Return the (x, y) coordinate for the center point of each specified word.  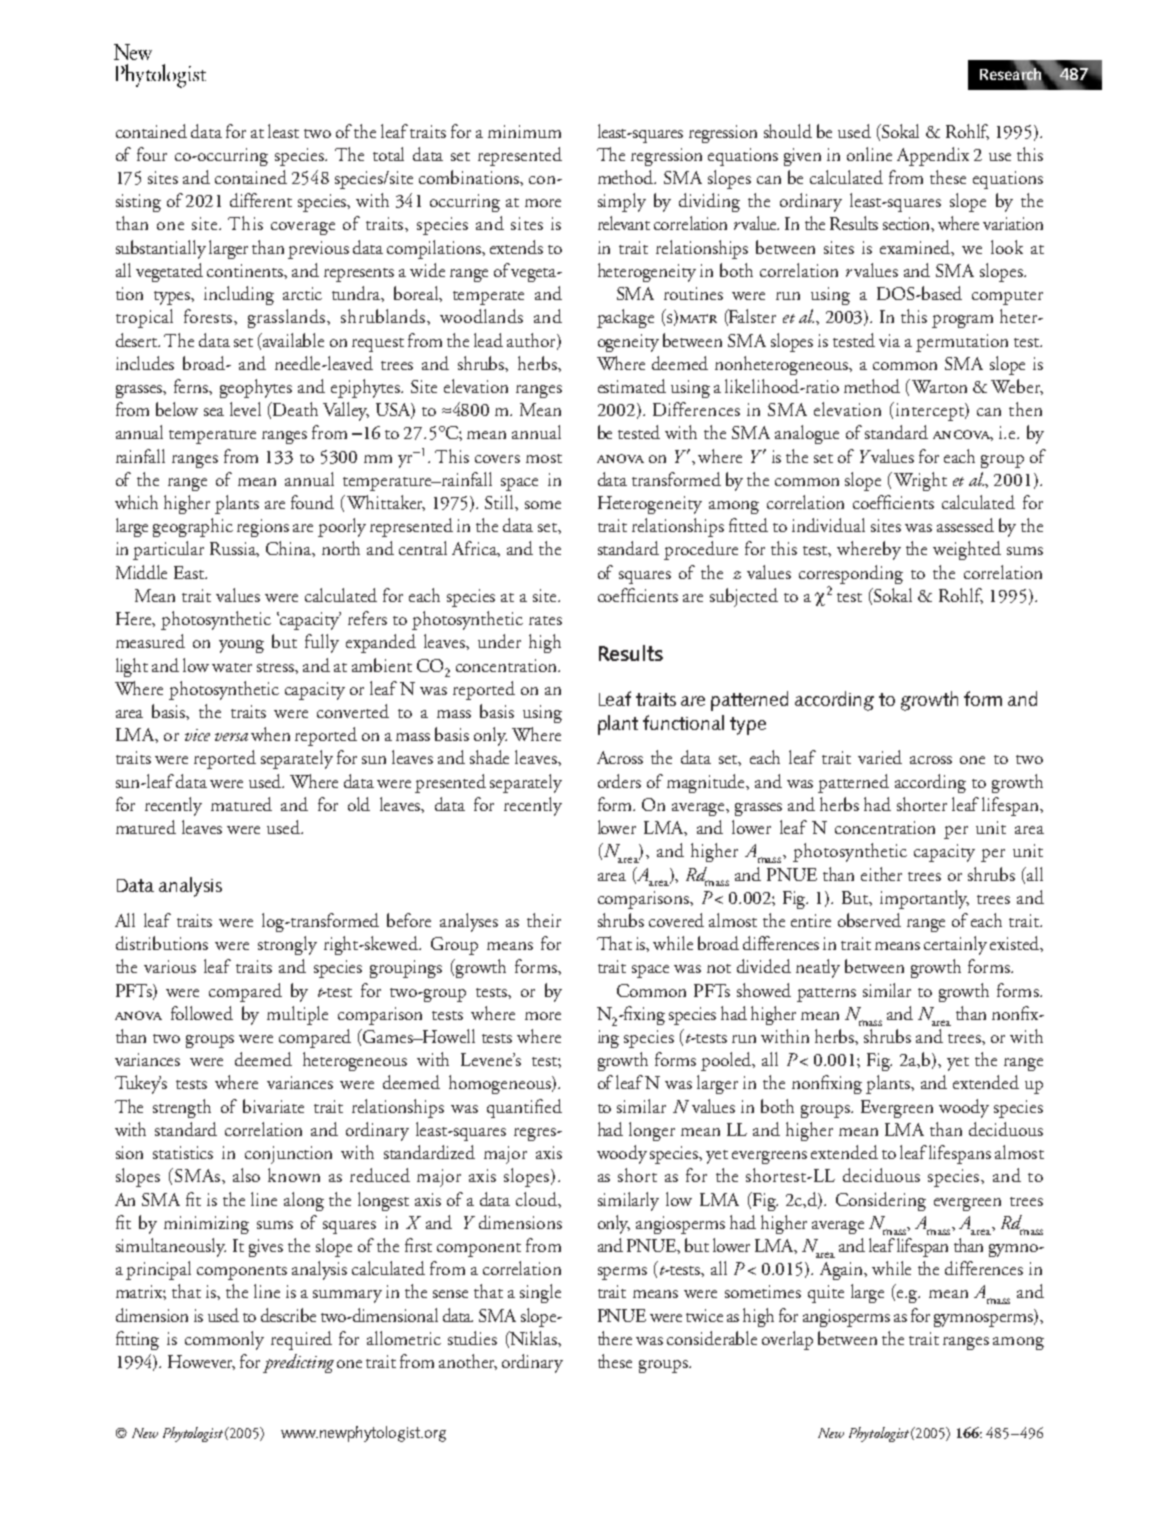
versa (231, 737)
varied (880, 757)
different (261, 200)
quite (826, 1294)
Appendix (933, 156)
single (540, 1293)
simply (622, 202)
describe (288, 1315)
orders (619, 781)
